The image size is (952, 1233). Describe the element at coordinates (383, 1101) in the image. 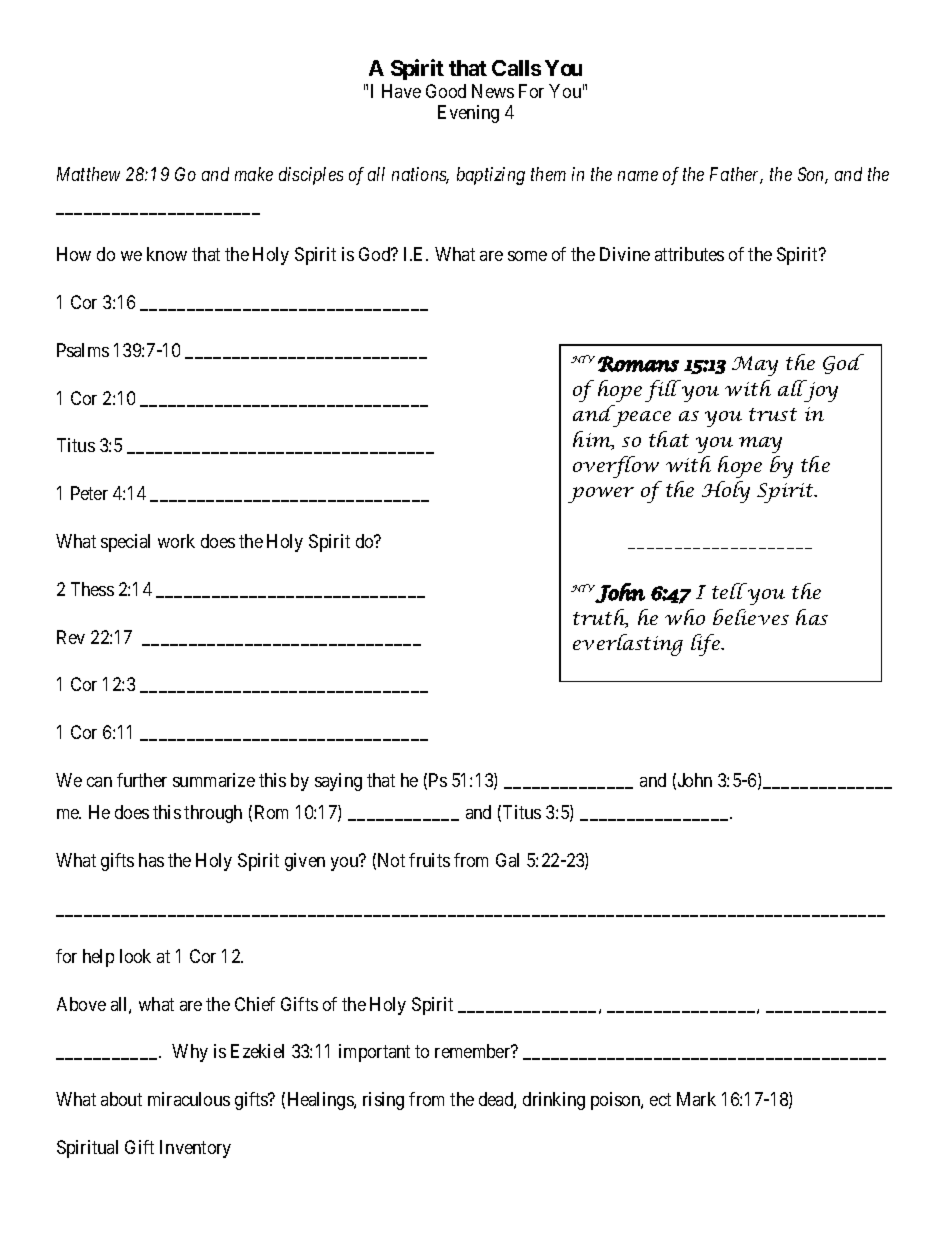

I see `rising` at that location.
